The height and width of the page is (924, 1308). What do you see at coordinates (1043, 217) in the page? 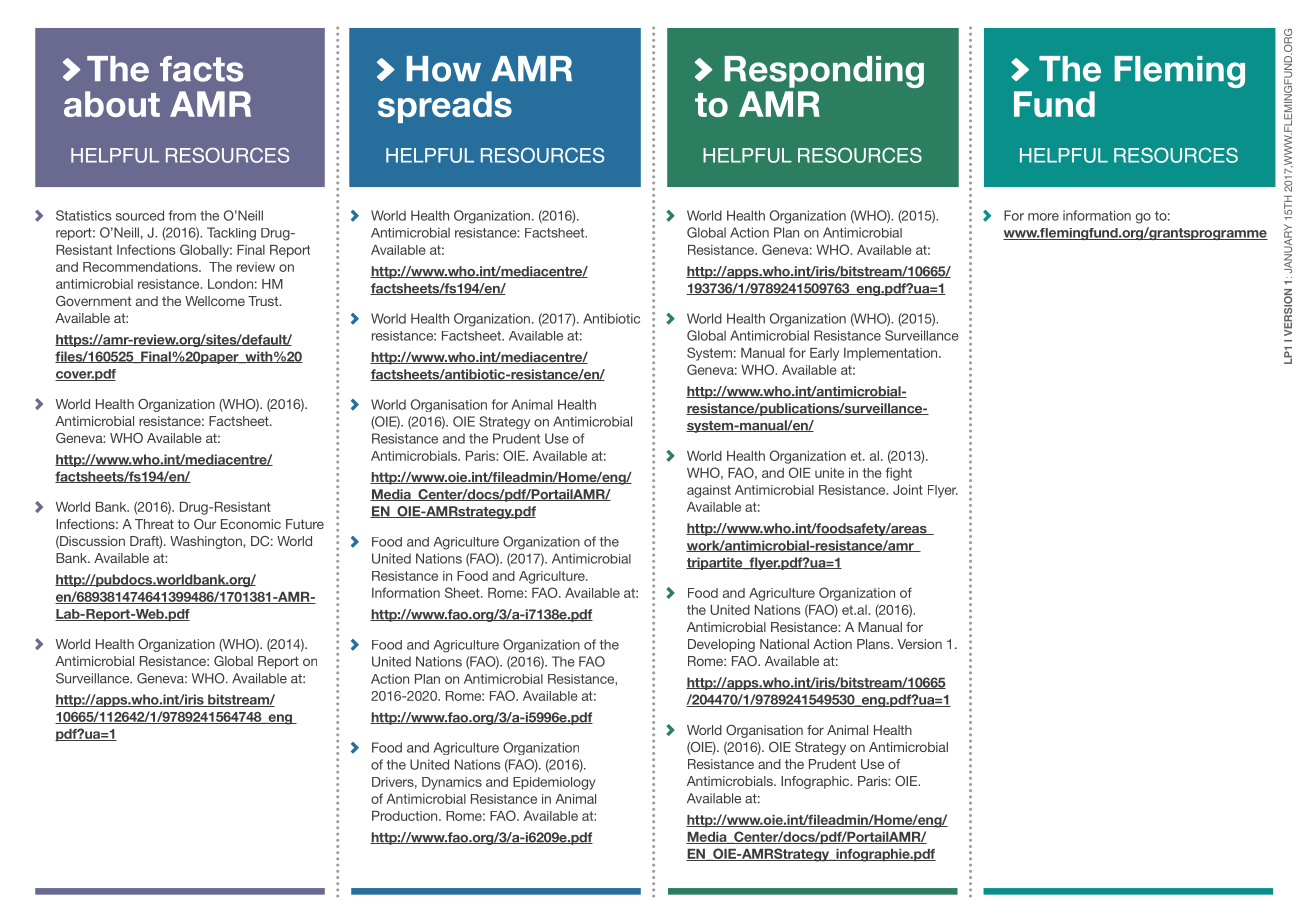
I see `more` at bounding box center [1043, 217].
